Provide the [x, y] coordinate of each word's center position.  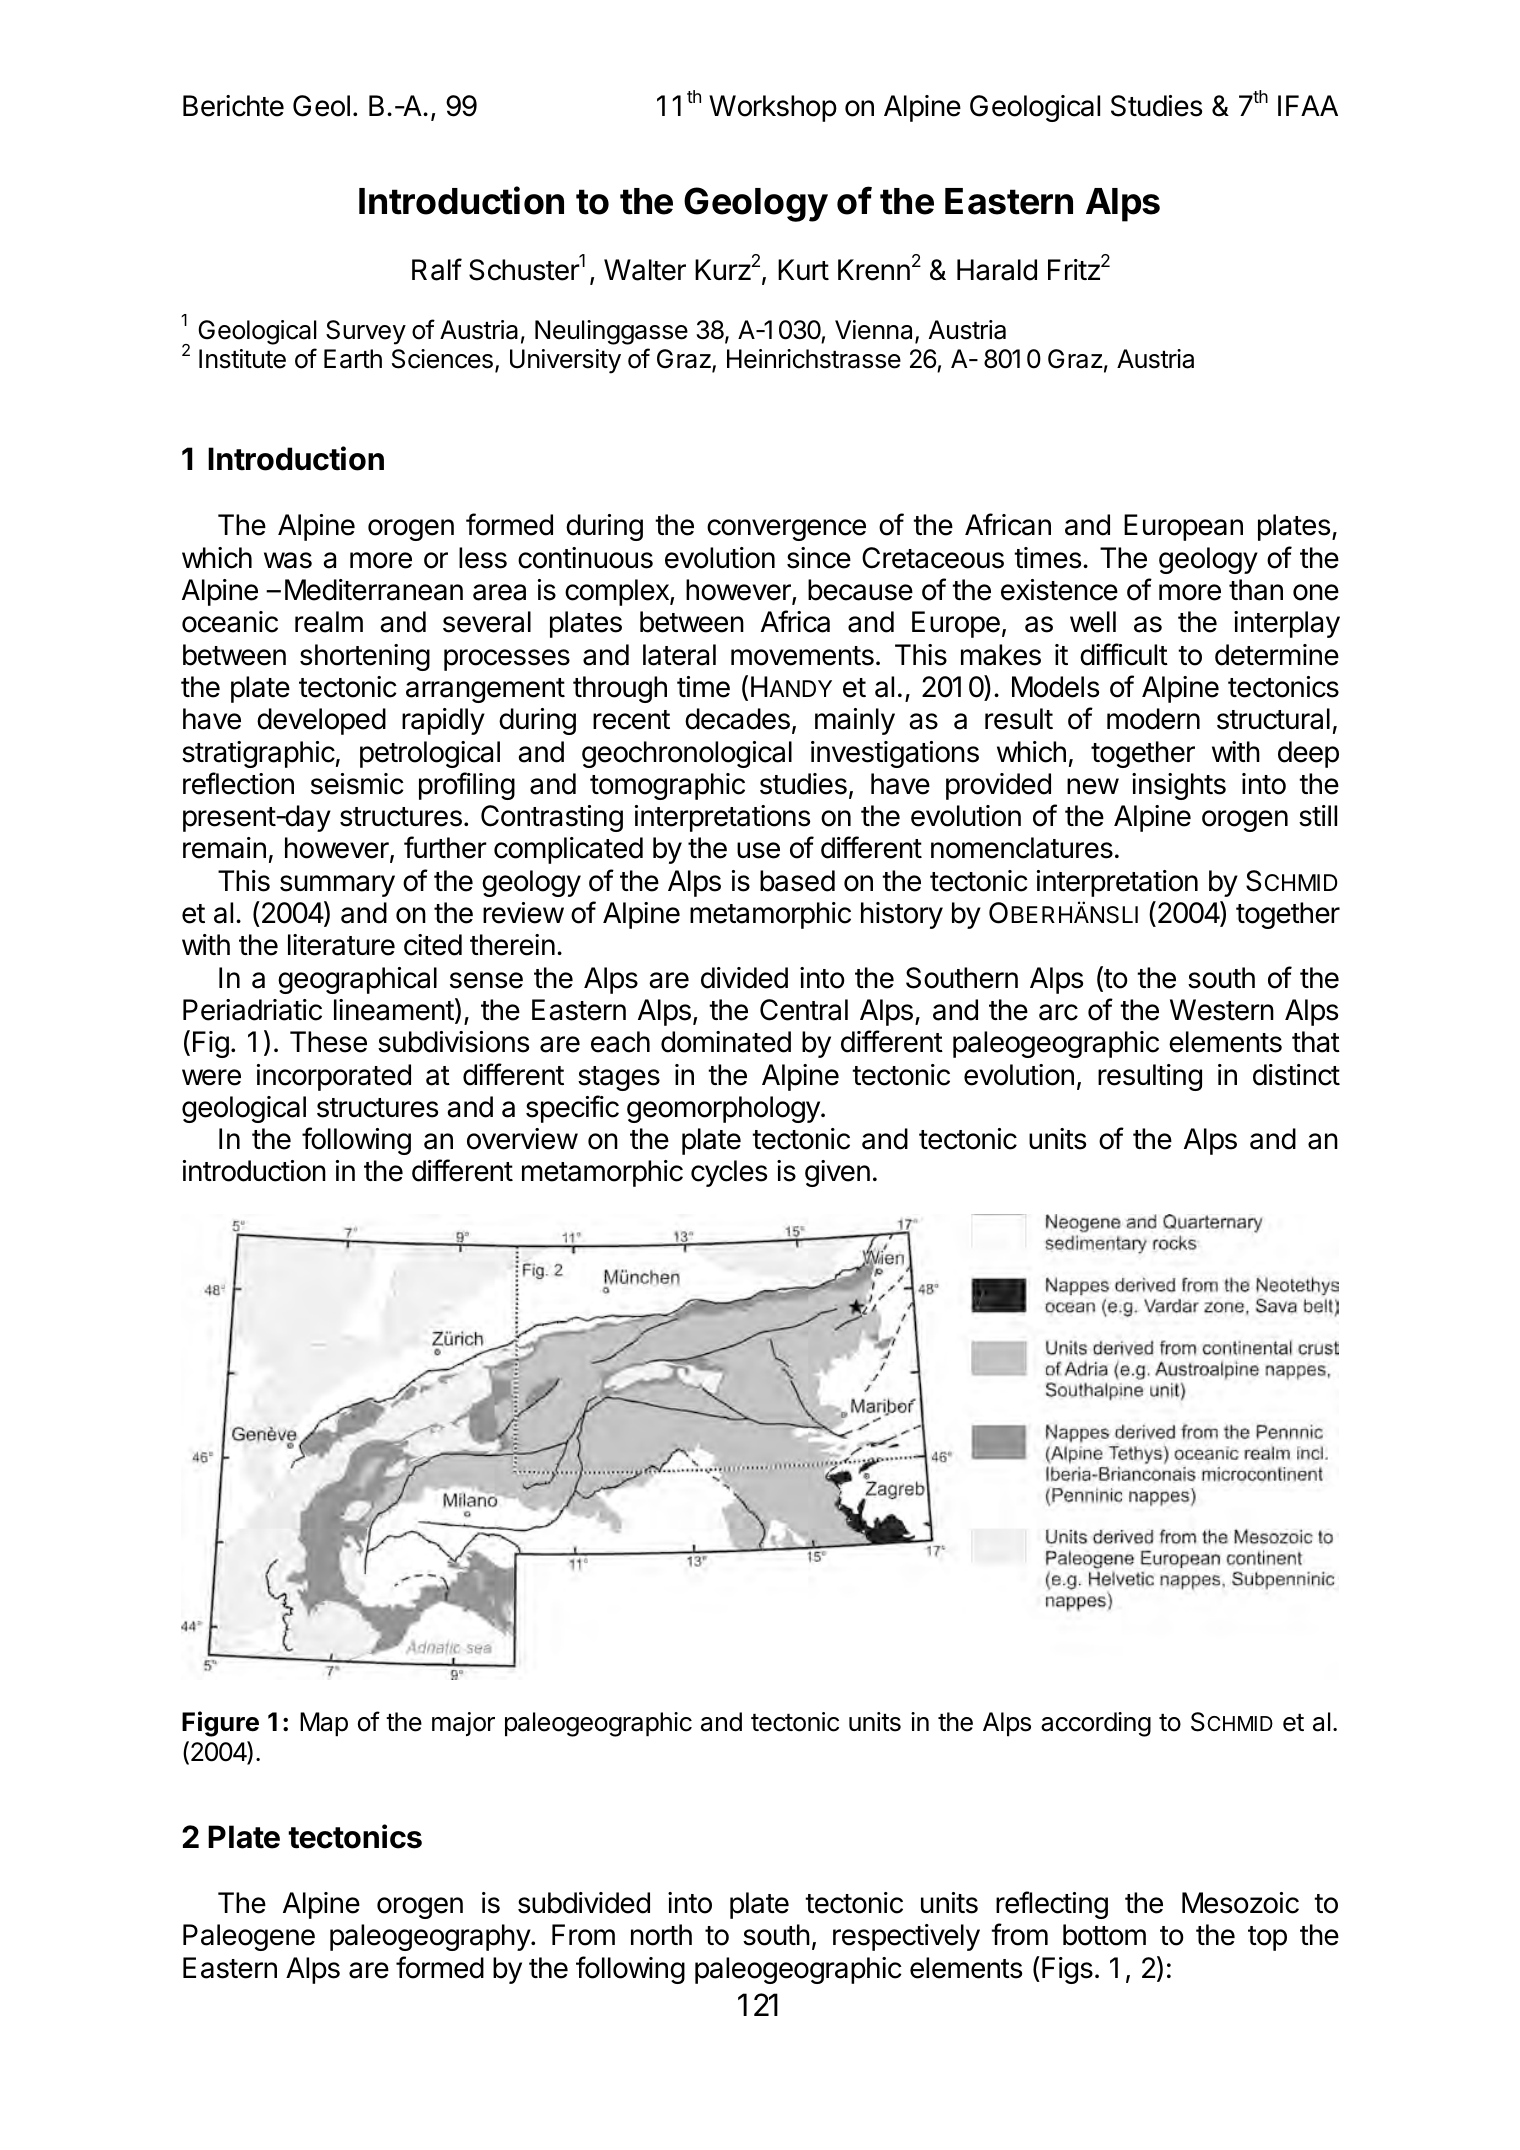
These [328, 1042]
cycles [729, 1173]
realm [329, 622]
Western [1222, 1010]
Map [324, 1724]
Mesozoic [1240, 1903]
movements [802, 656]
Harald [997, 270]
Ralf [437, 269]
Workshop [773, 108]
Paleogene [249, 1937]
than [1256, 590]
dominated [726, 1042]
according [1096, 1724]
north [661, 1935]
